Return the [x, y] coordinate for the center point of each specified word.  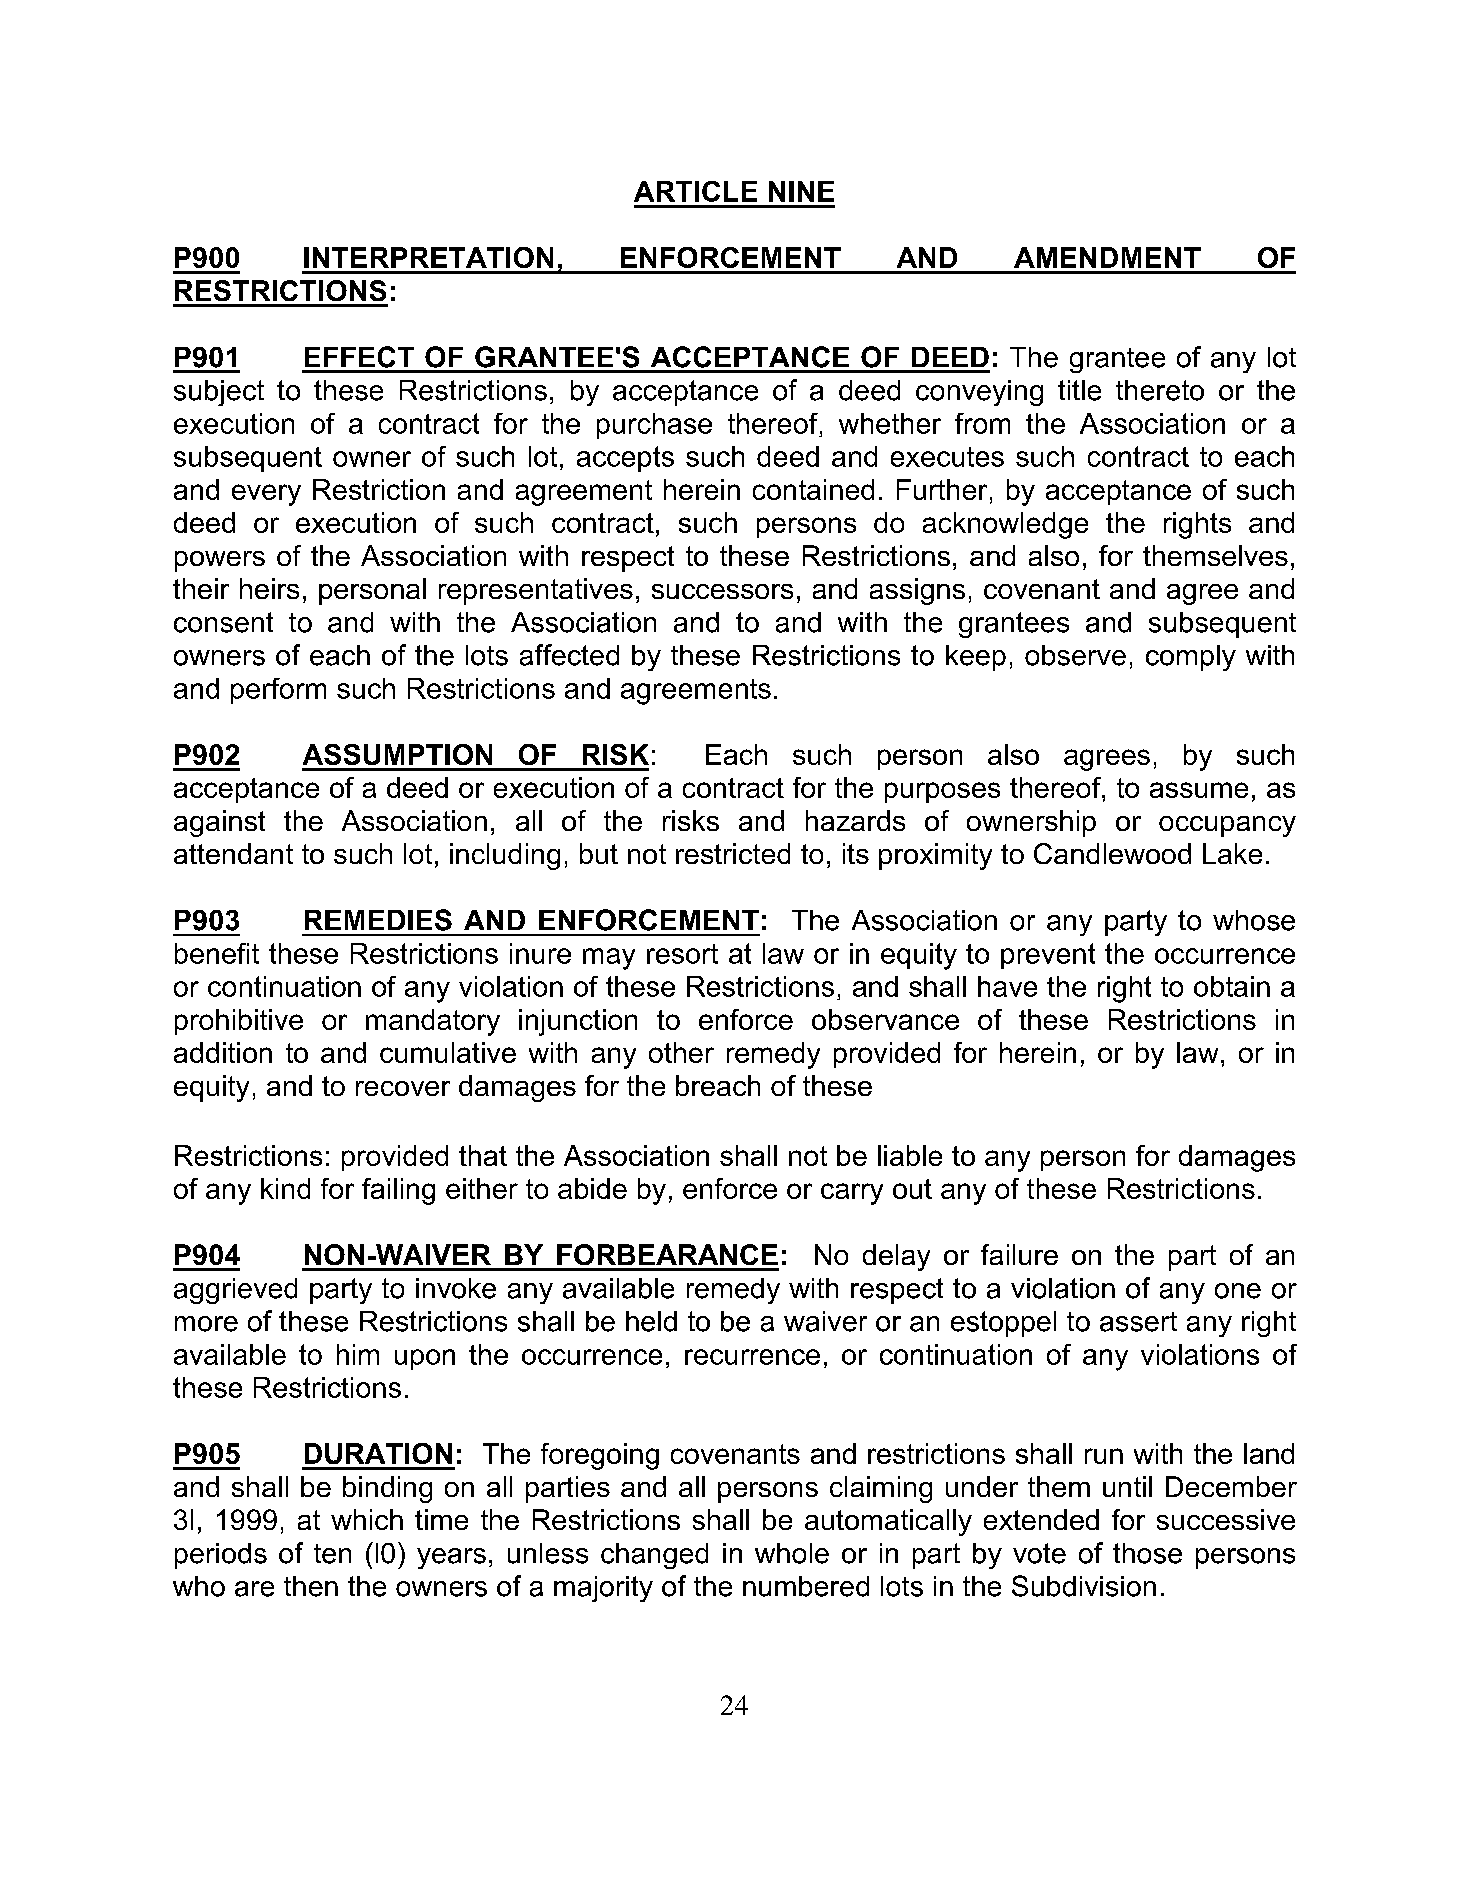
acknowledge [1005, 525]
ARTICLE [695, 191]
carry [852, 1194]
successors [722, 591]
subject [219, 393]
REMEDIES [378, 920]
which [367, 1519]
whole [792, 1553]
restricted [733, 853]
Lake [1232, 853]
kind [285, 1188]
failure [1019, 1254]
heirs [269, 588]
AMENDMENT [1107, 257]
